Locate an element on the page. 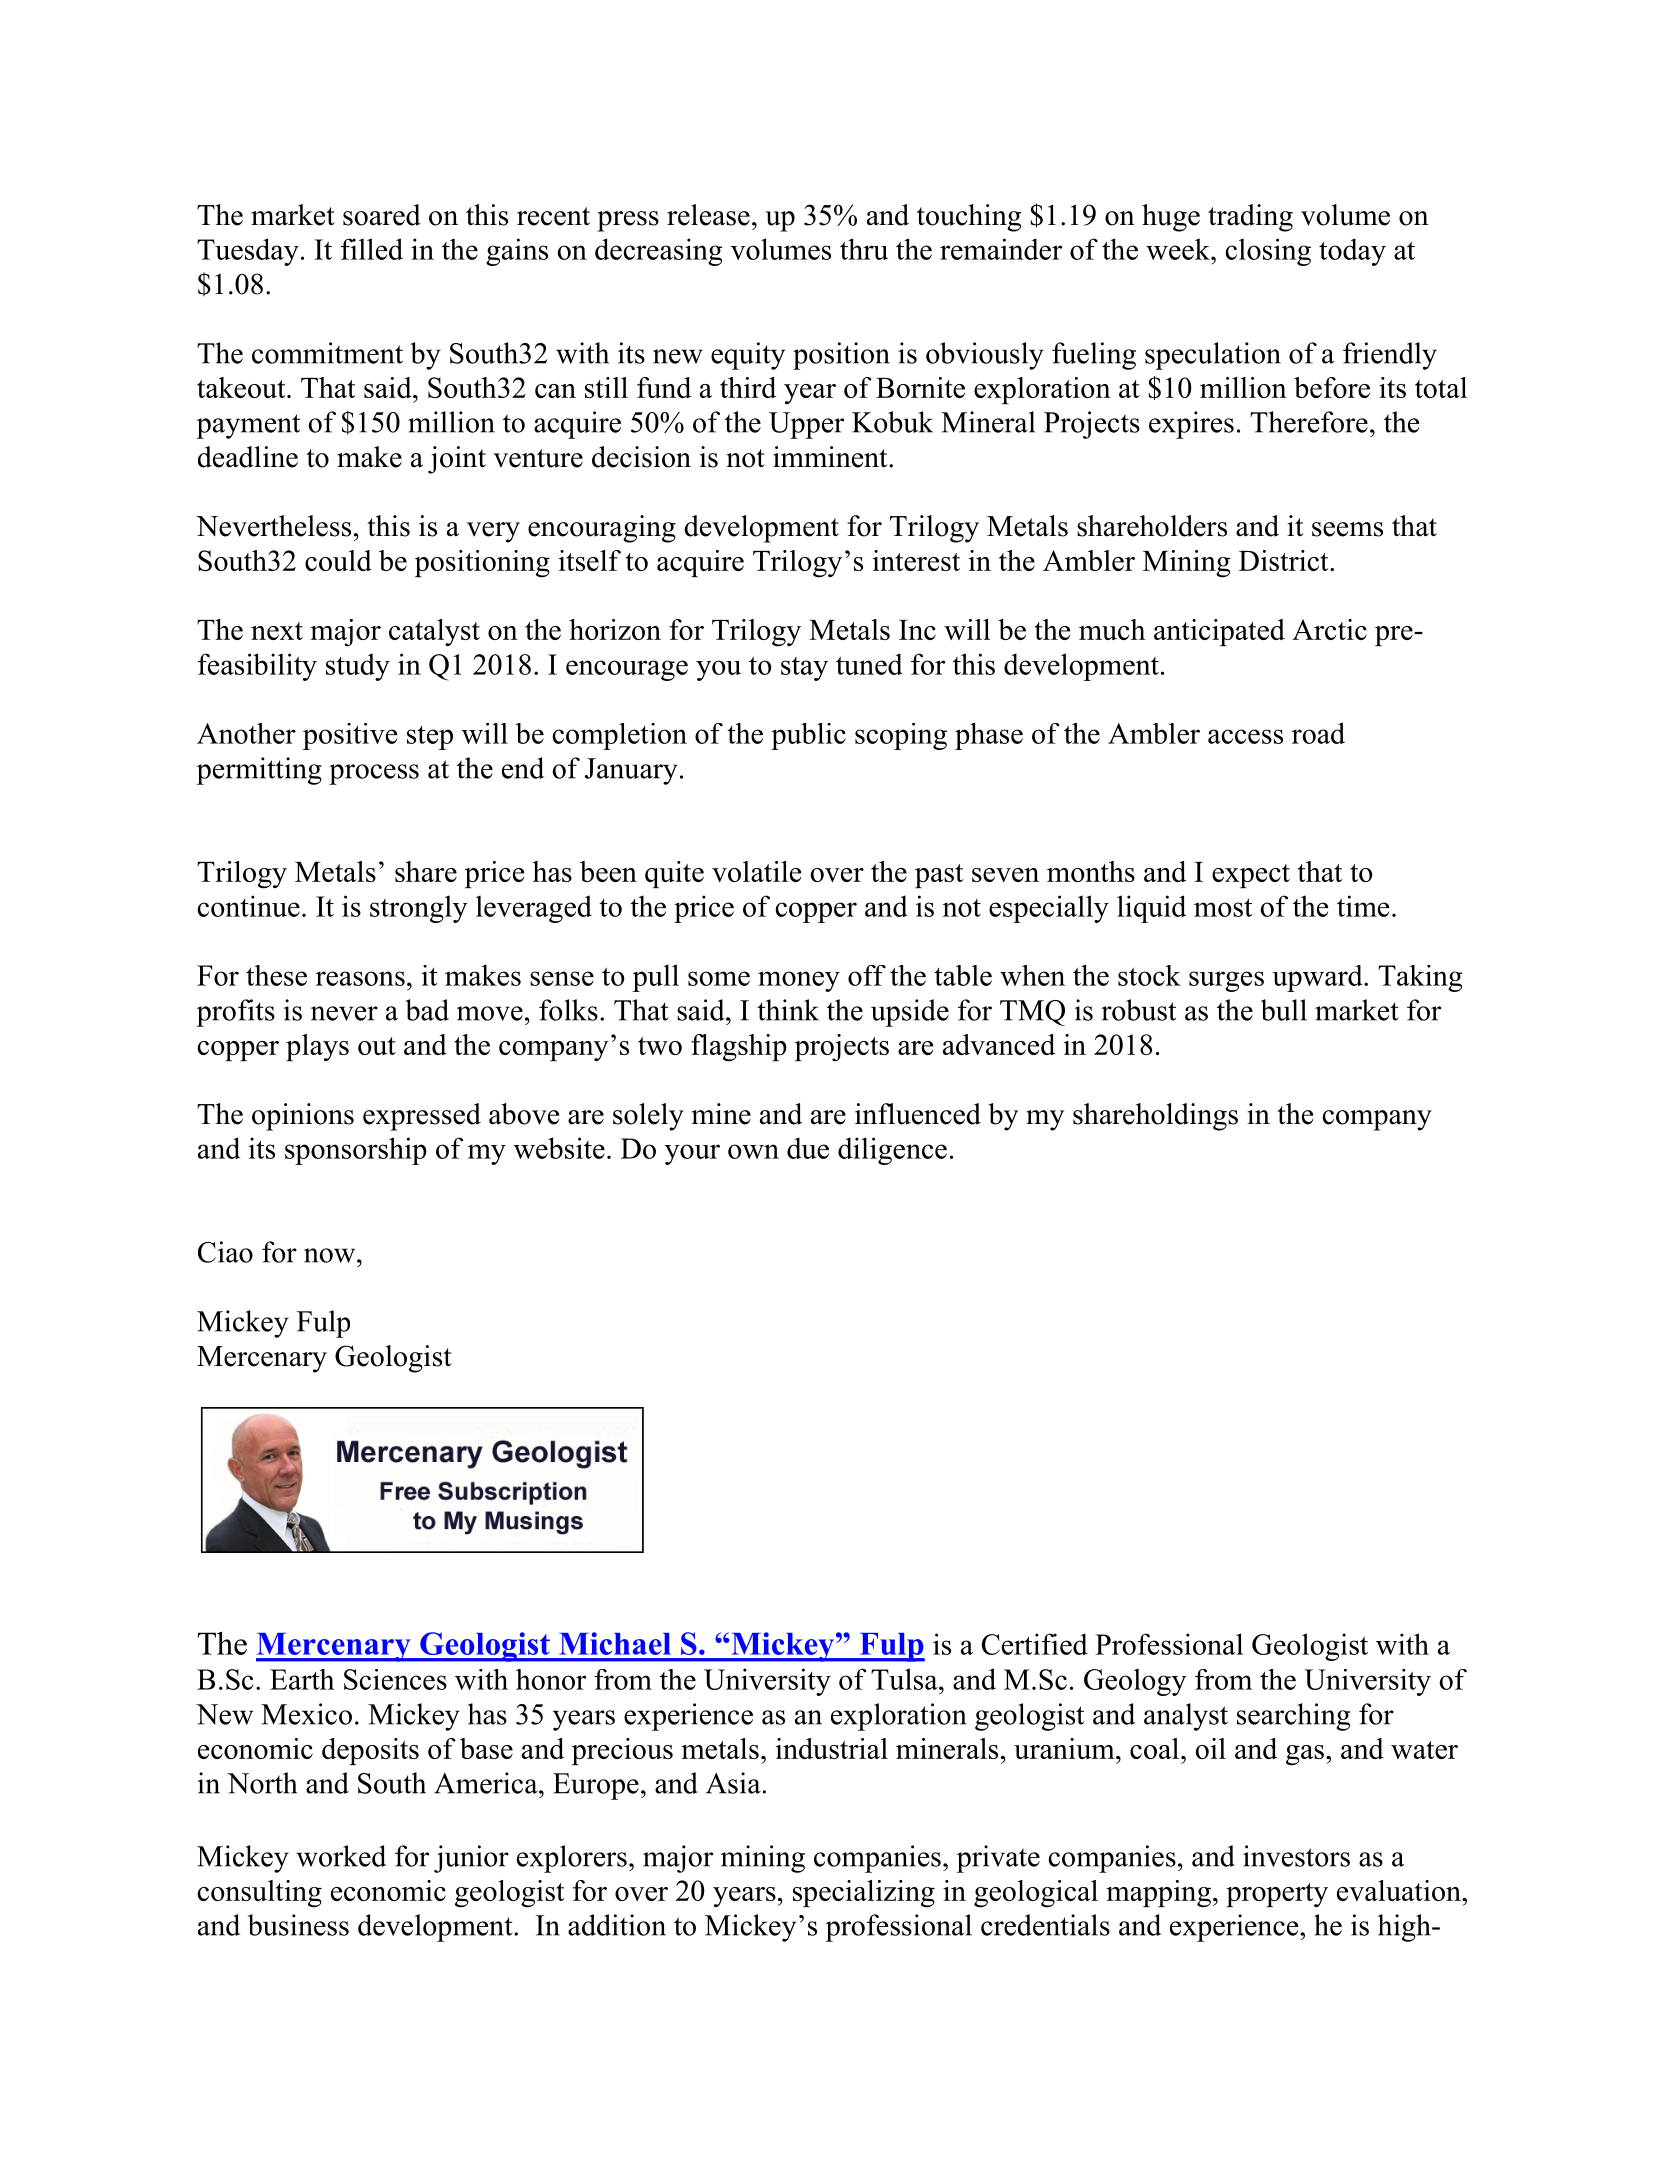  worked is located at coordinates (341, 1856).
